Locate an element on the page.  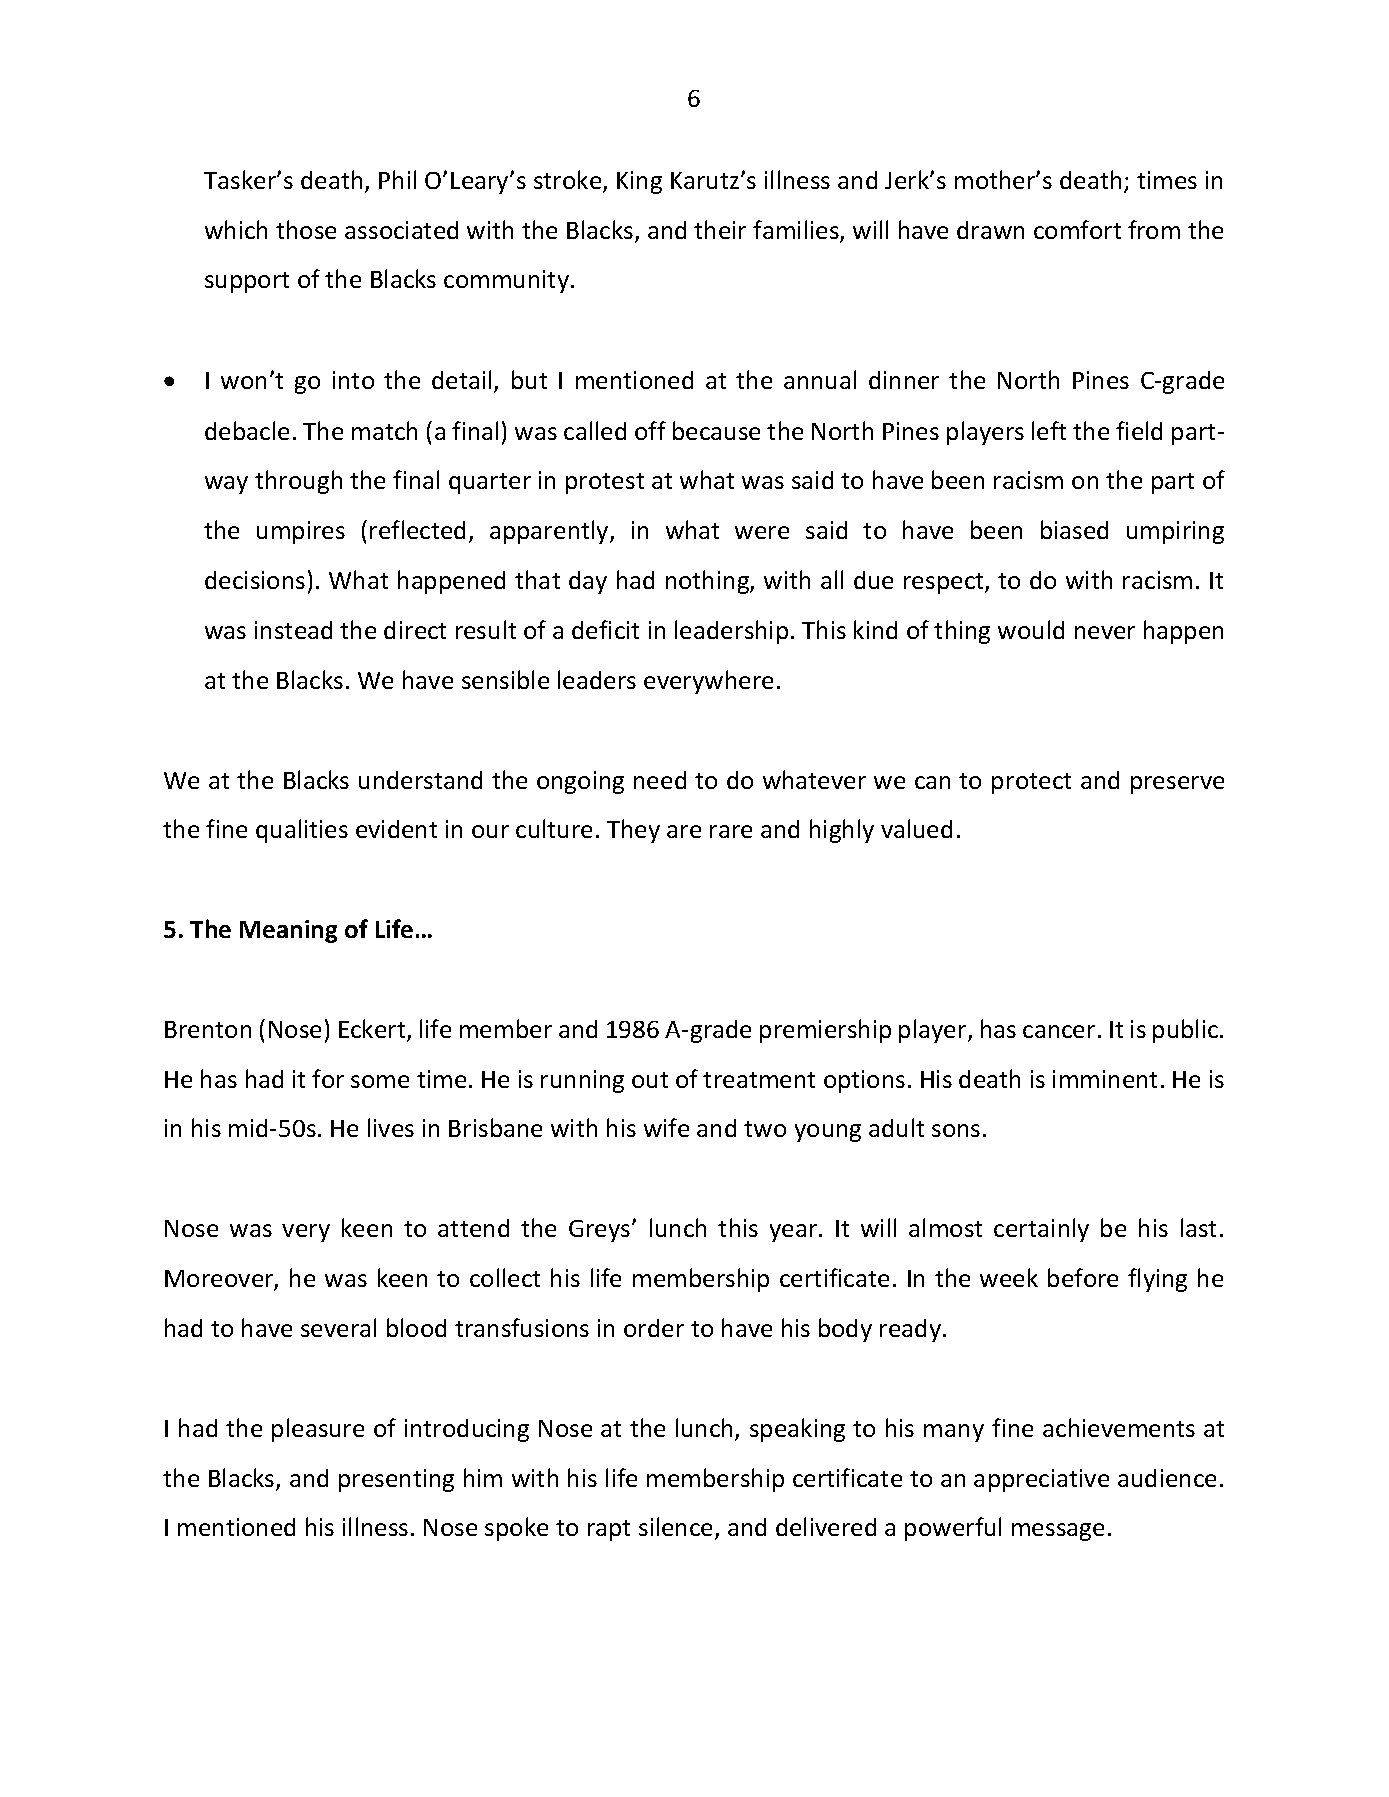
their is located at coordinates (720, 229).
